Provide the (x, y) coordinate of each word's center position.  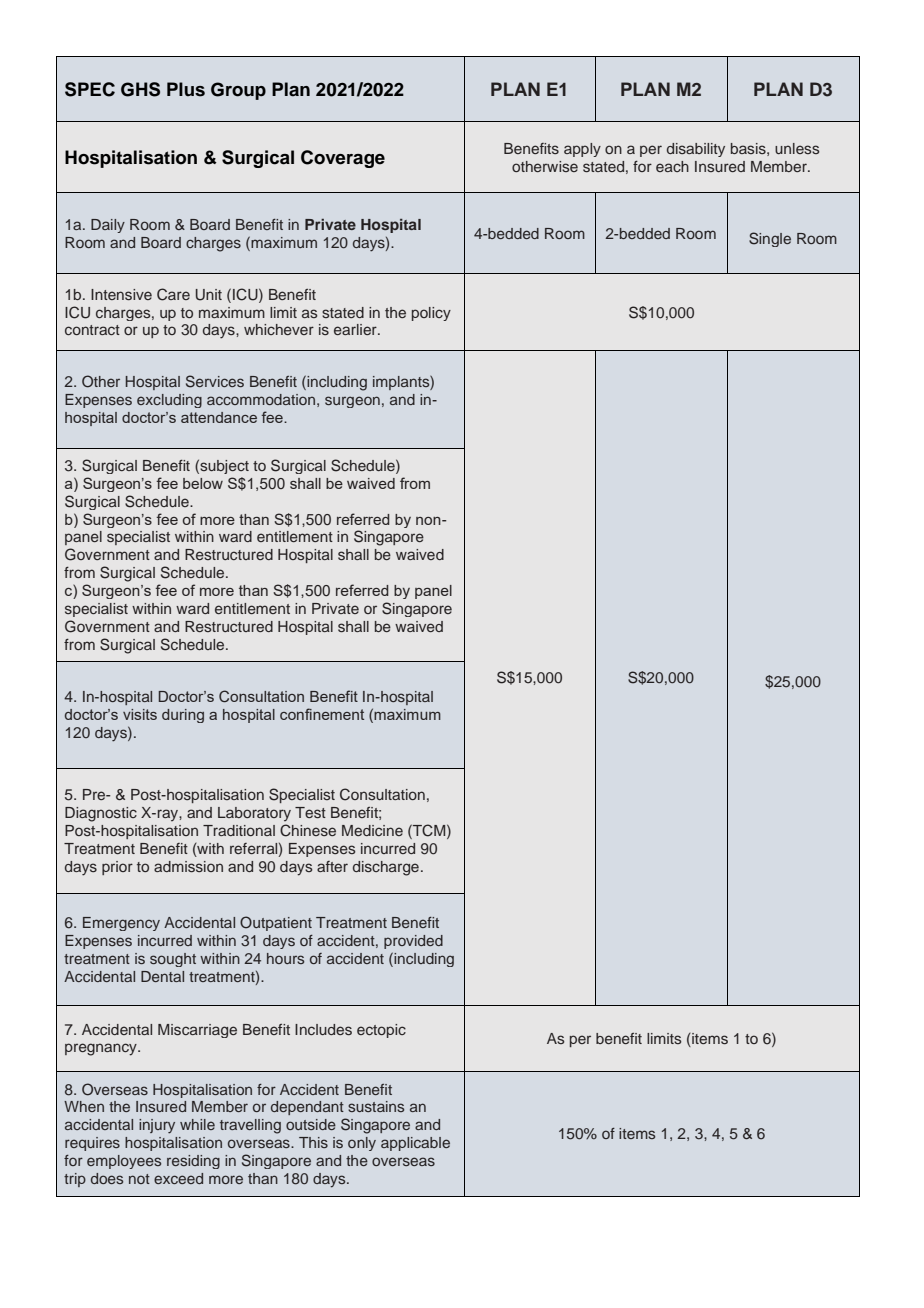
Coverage (343, 159)
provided (413, 942)
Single (770, 239)
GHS (140, 89)
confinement (322, 714)
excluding (169, 401)
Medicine (372, 830)
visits (140, 714)
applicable (415, 1144)
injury (157, 1126)
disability (696, 150)
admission (188, 866)
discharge (386, 868)
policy (431, 314)
